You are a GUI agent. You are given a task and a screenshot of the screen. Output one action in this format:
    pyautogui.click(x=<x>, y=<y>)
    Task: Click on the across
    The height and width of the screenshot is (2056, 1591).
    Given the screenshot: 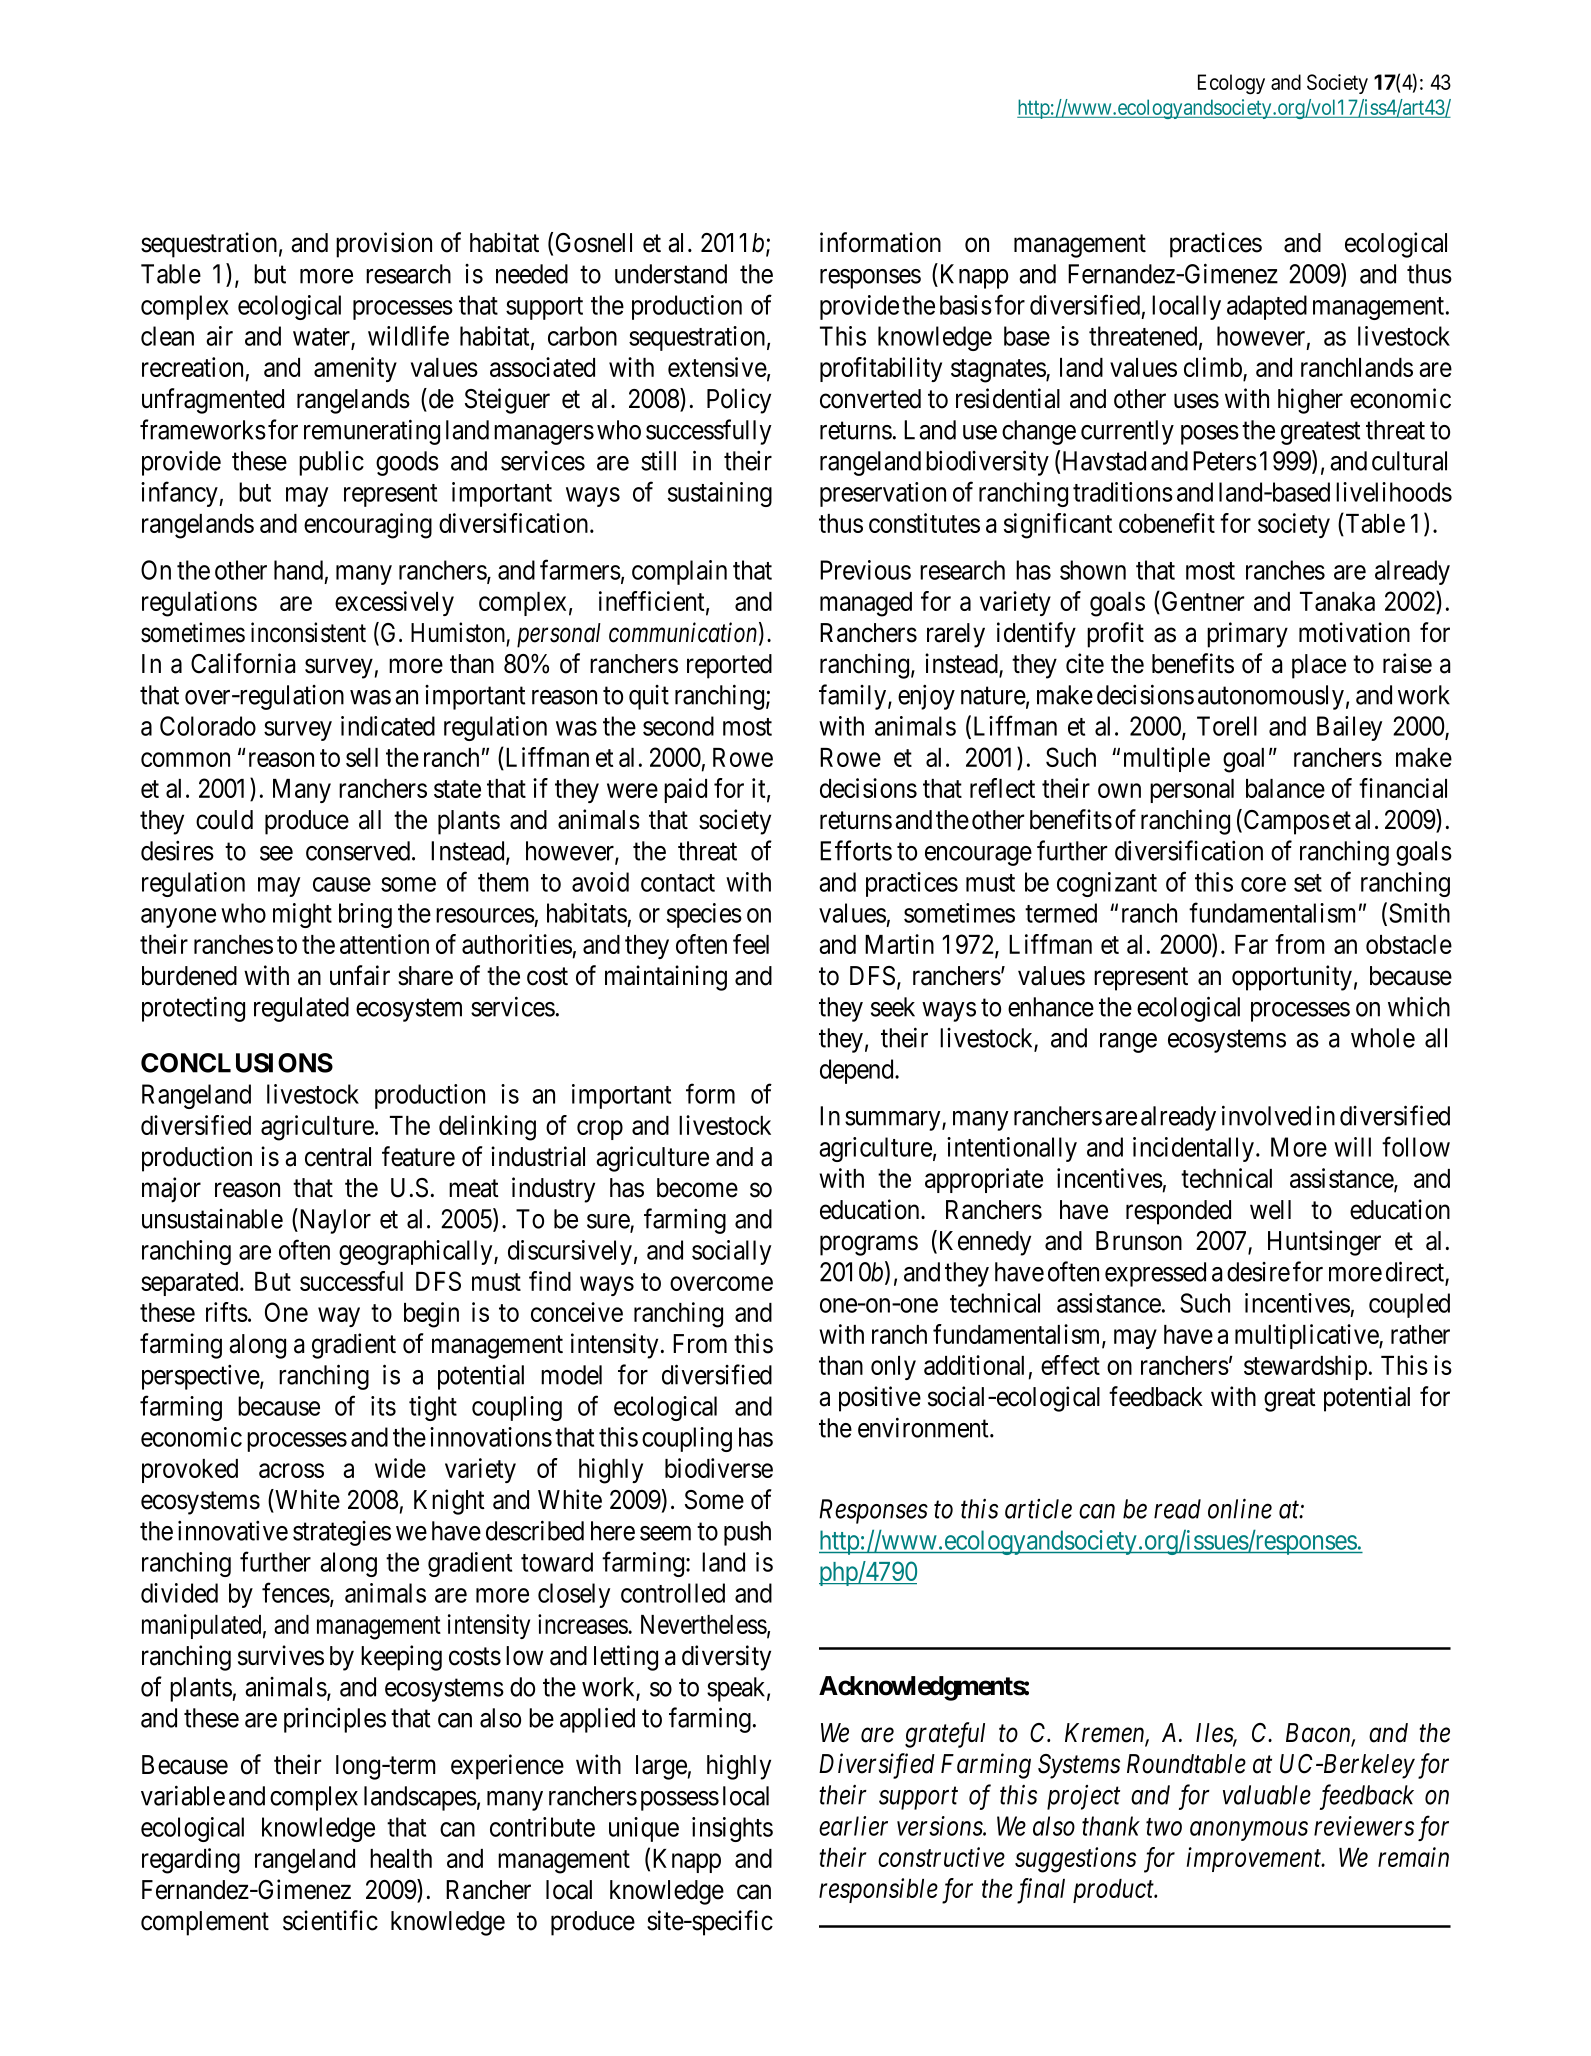 What is the action you would take?
    pyautogui.click(x=291, y=1471)
